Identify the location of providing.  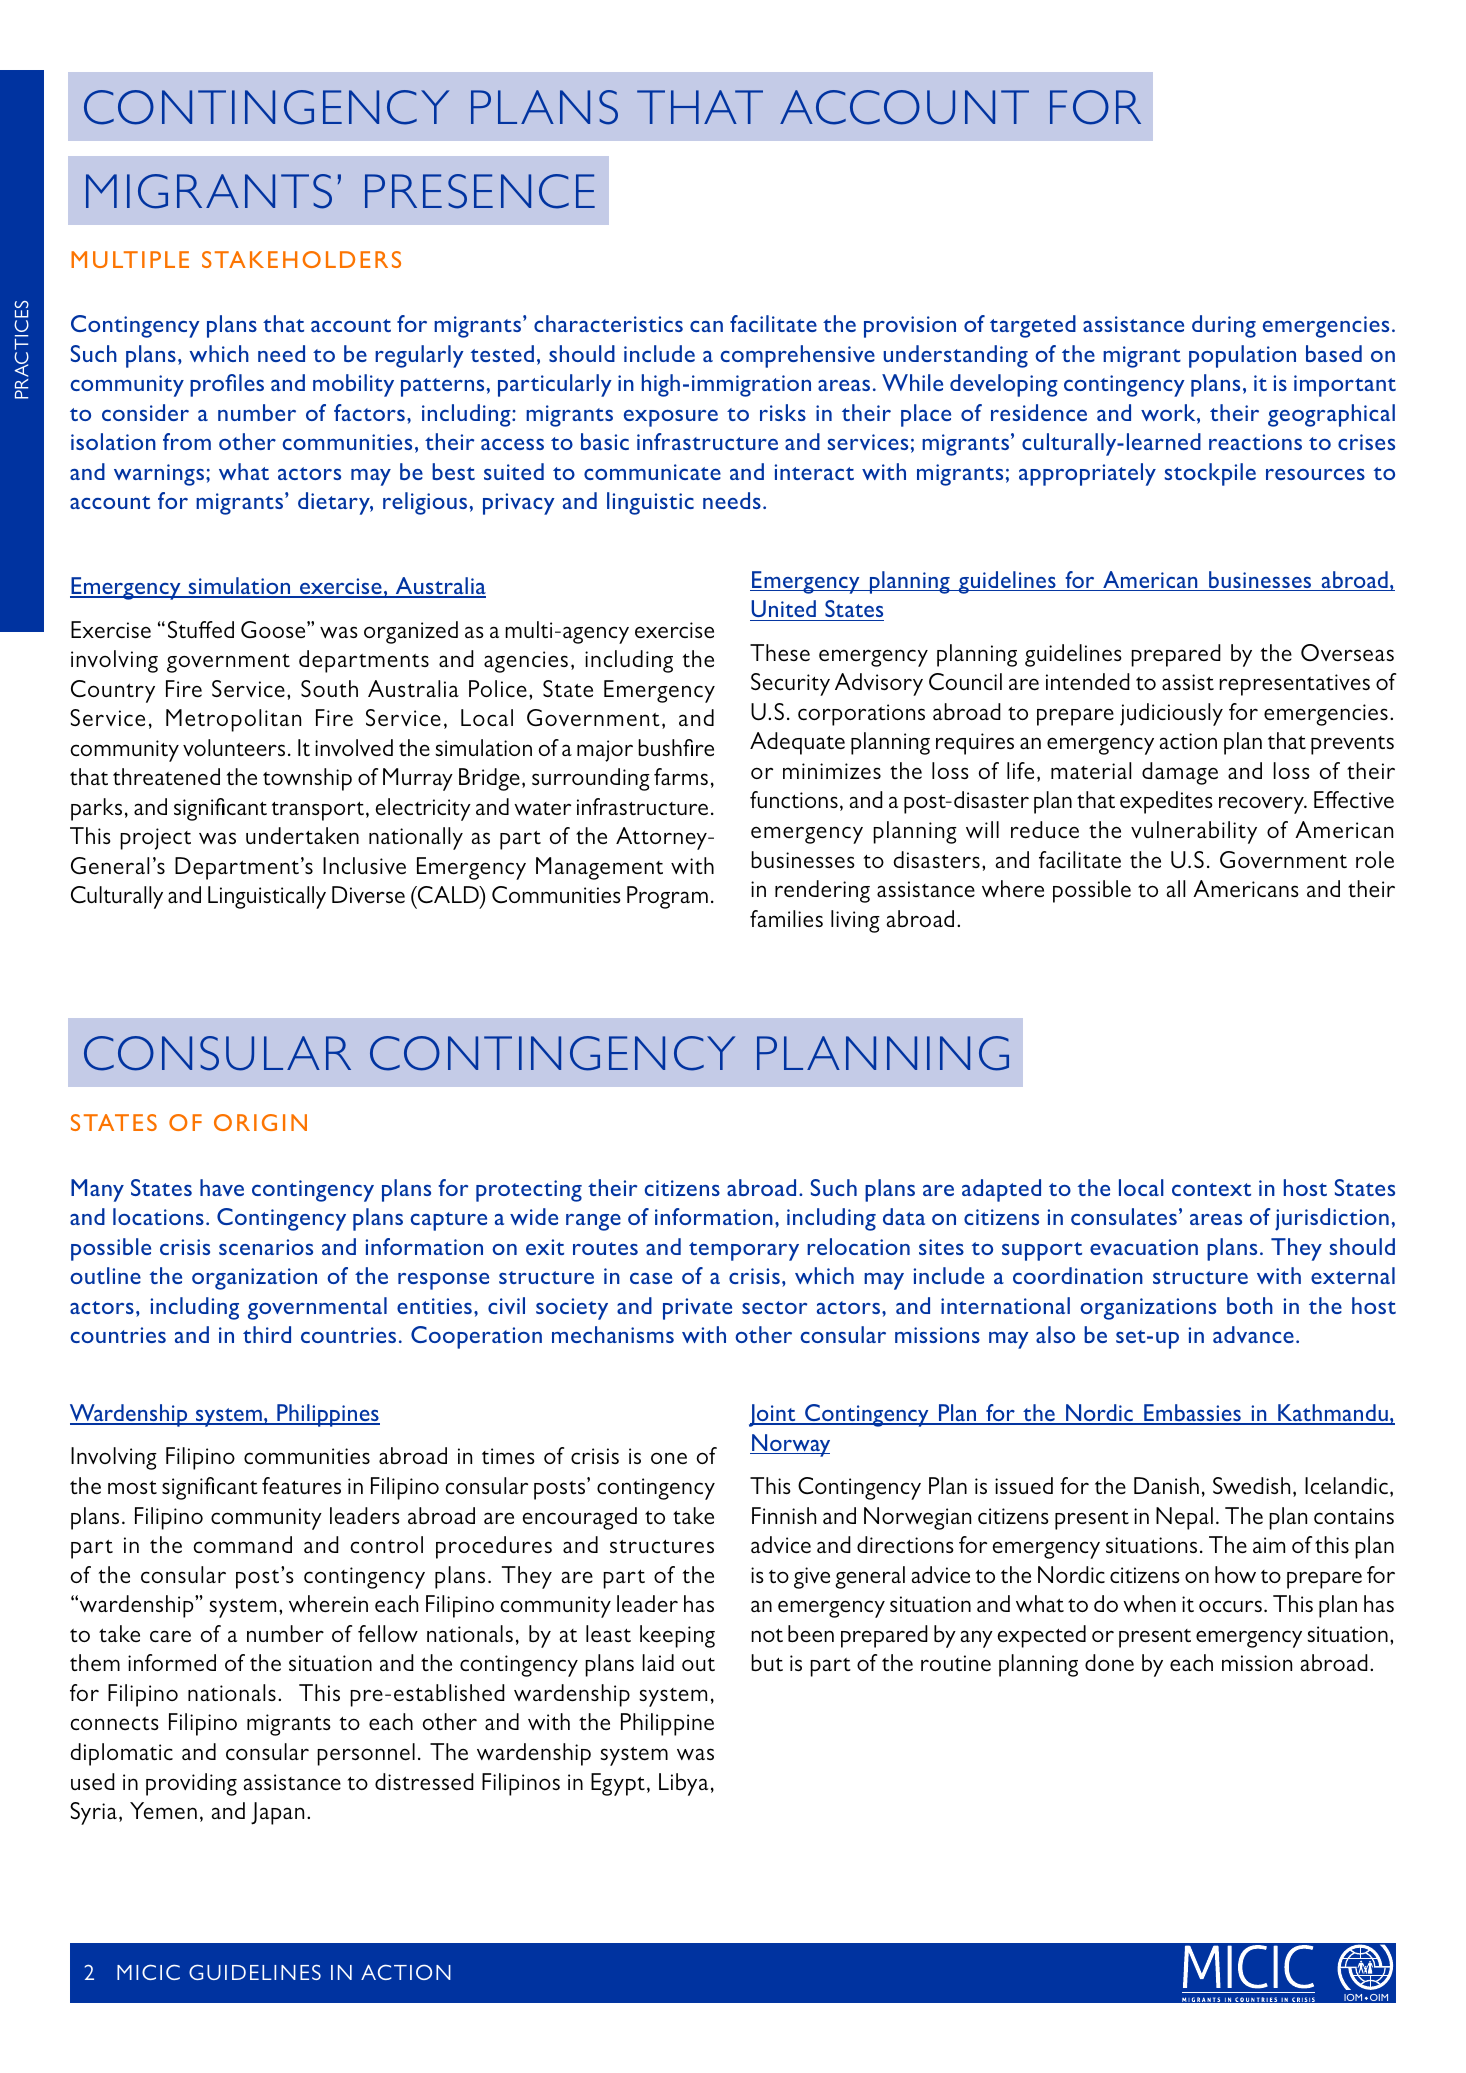
(191, 1784).
